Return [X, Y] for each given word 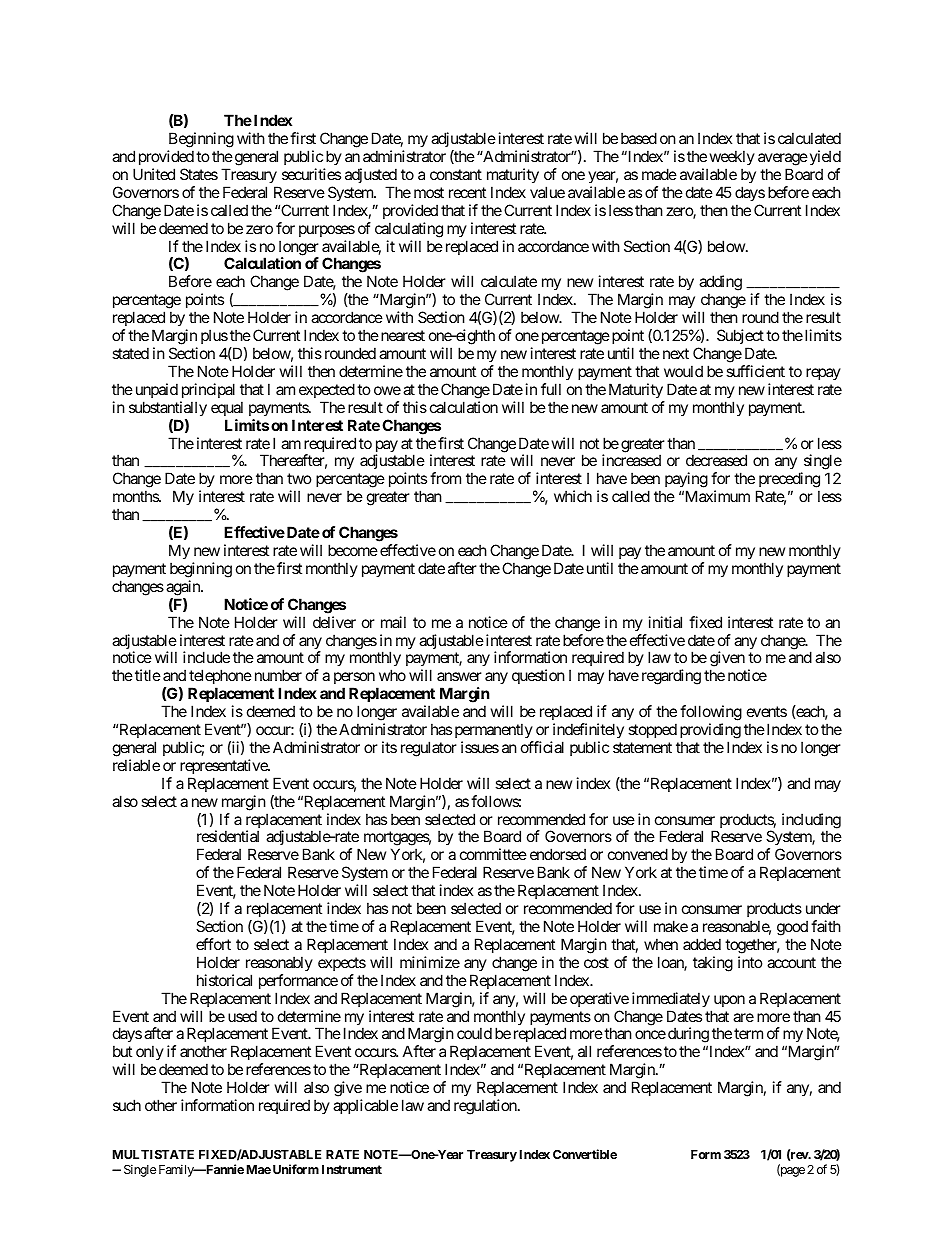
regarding [671, 677]
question [538, 676]
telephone [220, 678]
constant [456, 174]
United [154, 174]
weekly [732, 157]
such [127, 1105]
